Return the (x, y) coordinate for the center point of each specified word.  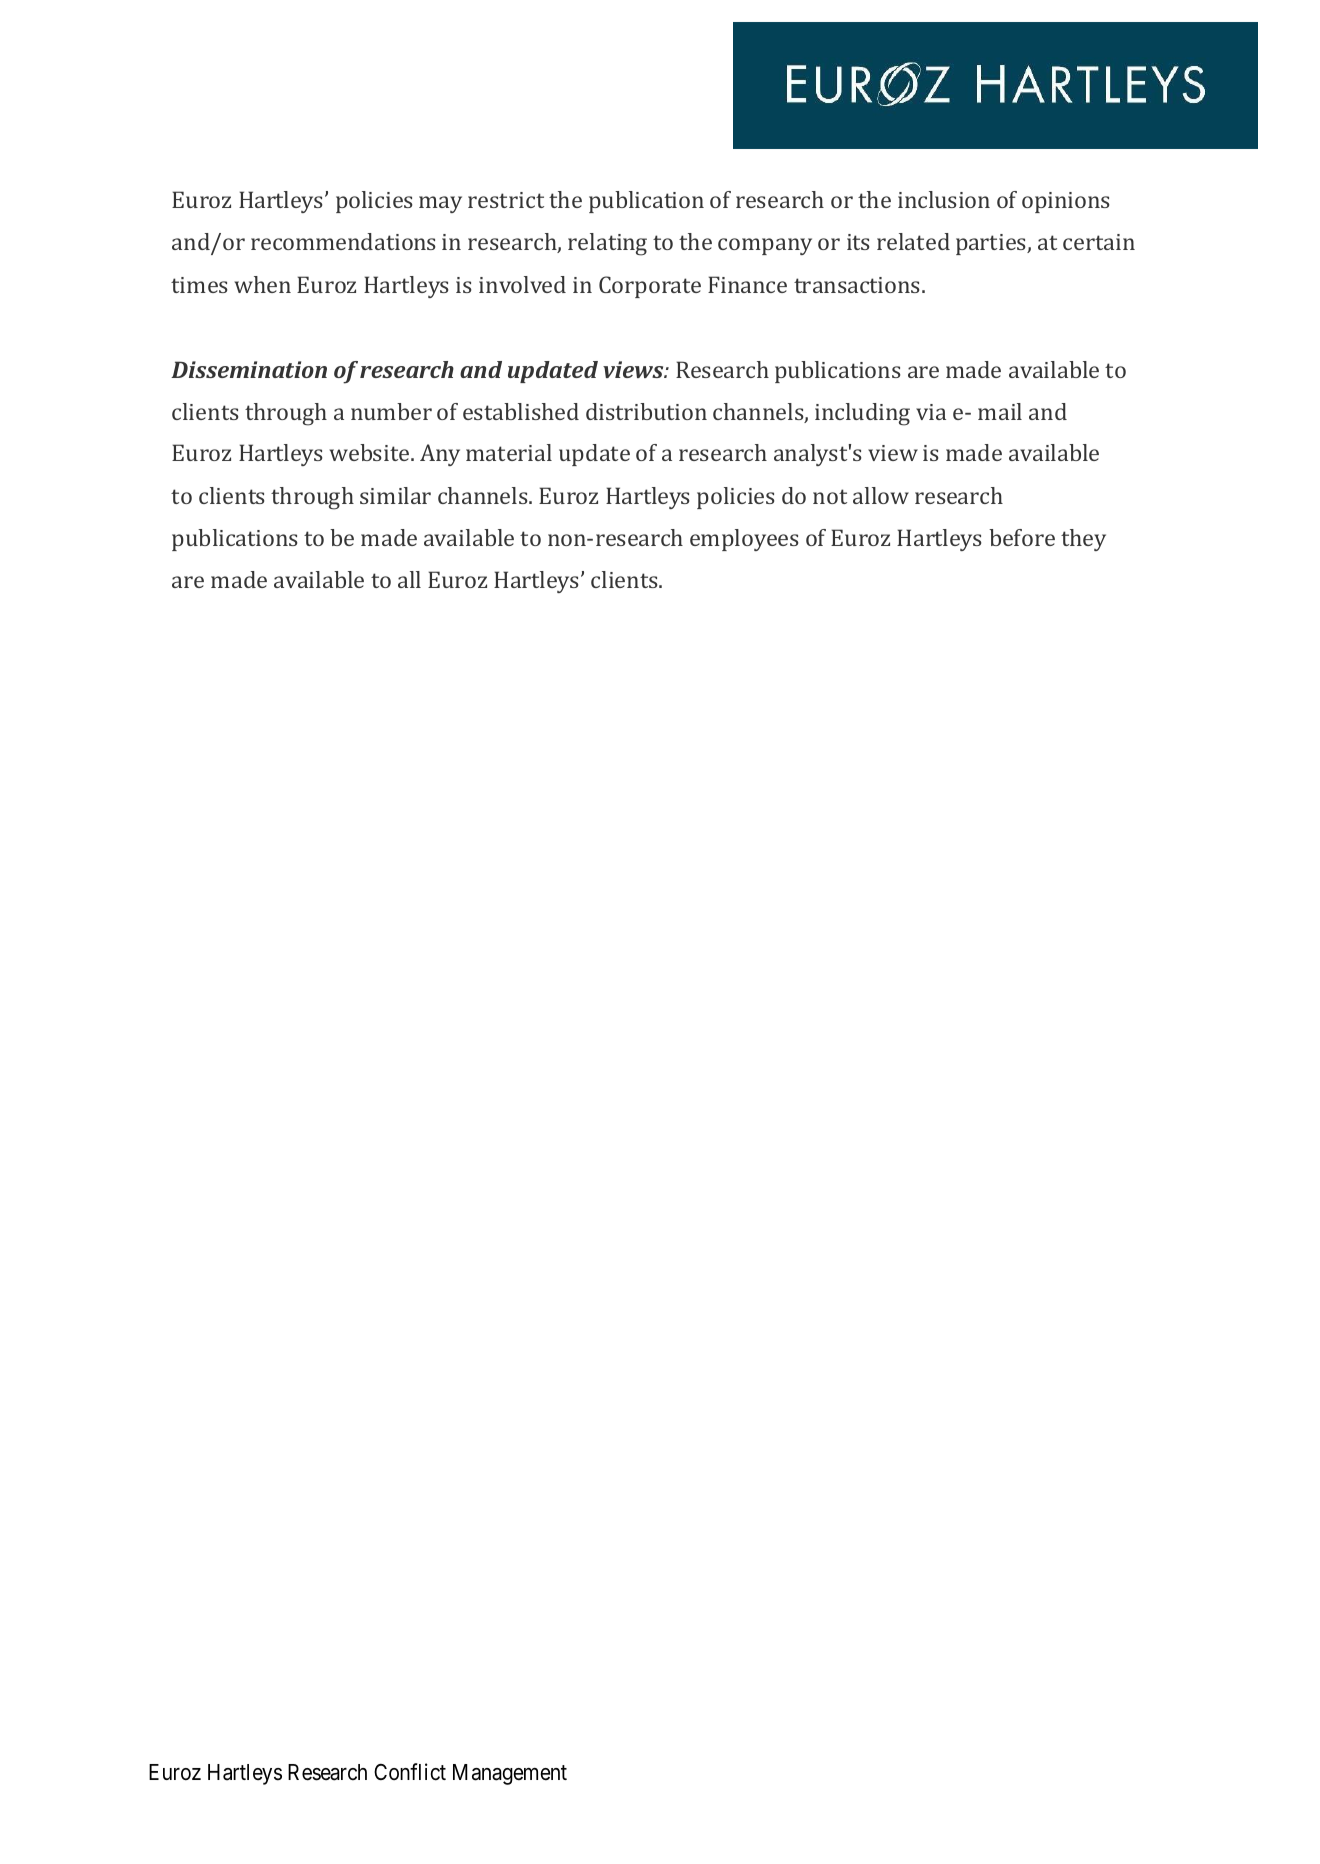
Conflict (410, 1772)
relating (607, 244)
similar (395, 495)
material (509, 452)
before (1022, 537)
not (830, 496)
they (1083, 540)
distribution (646, 411)
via (931, 412)
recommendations (343, 241)
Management (510, 1774)
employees (744, 540)
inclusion (944, 199)
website (370, 452)
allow (881, 495)
